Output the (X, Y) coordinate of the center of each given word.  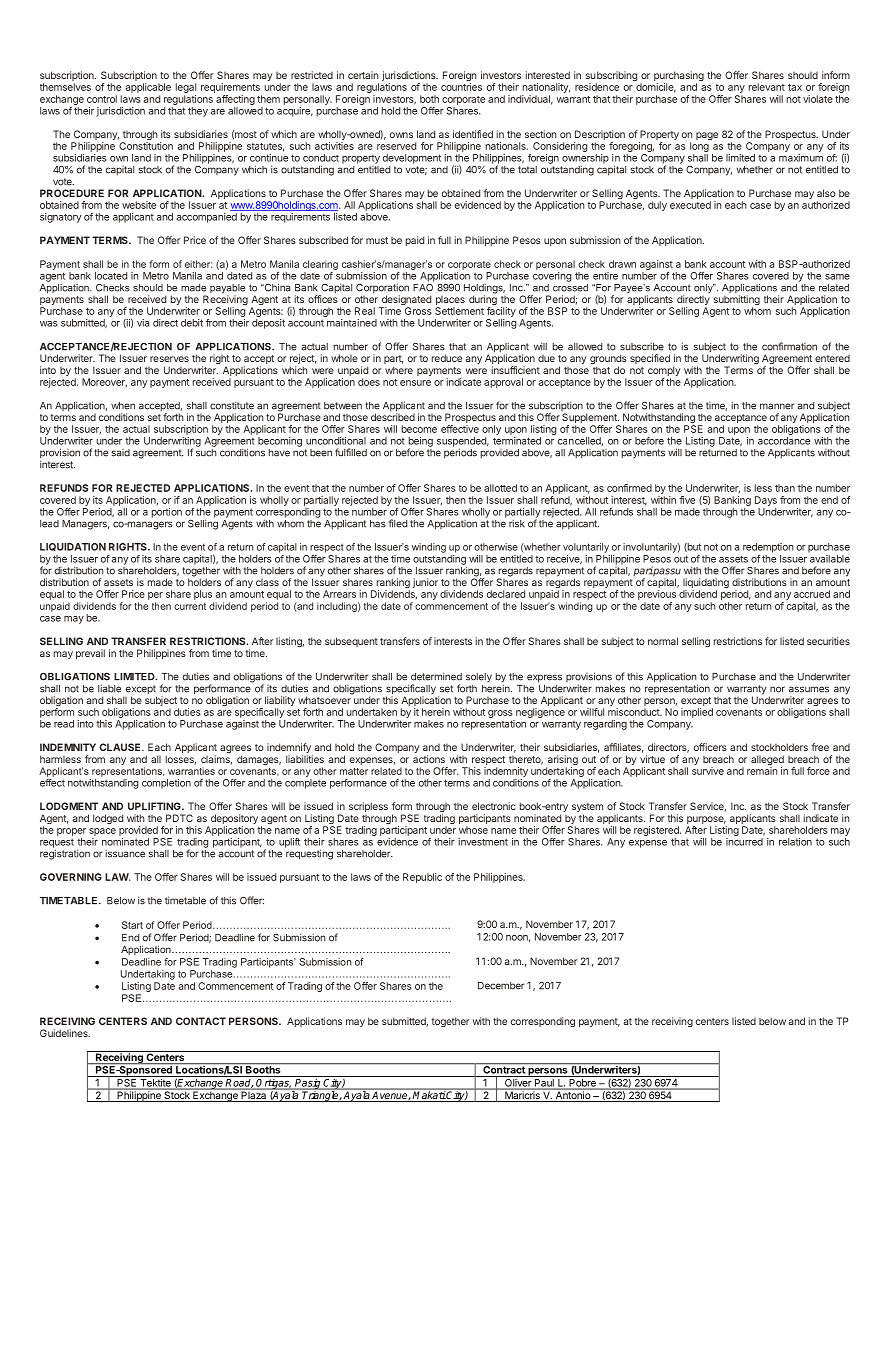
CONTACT (201, 1021)
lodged (108, 819)
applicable (148, 88)
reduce (447, 358)
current (190, 606)
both (429, 99)
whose (473, 830)
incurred (744, 842)
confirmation (789, 346)
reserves (169, 359)
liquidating (706, 584)
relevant (767, 87)
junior (425, 583)
